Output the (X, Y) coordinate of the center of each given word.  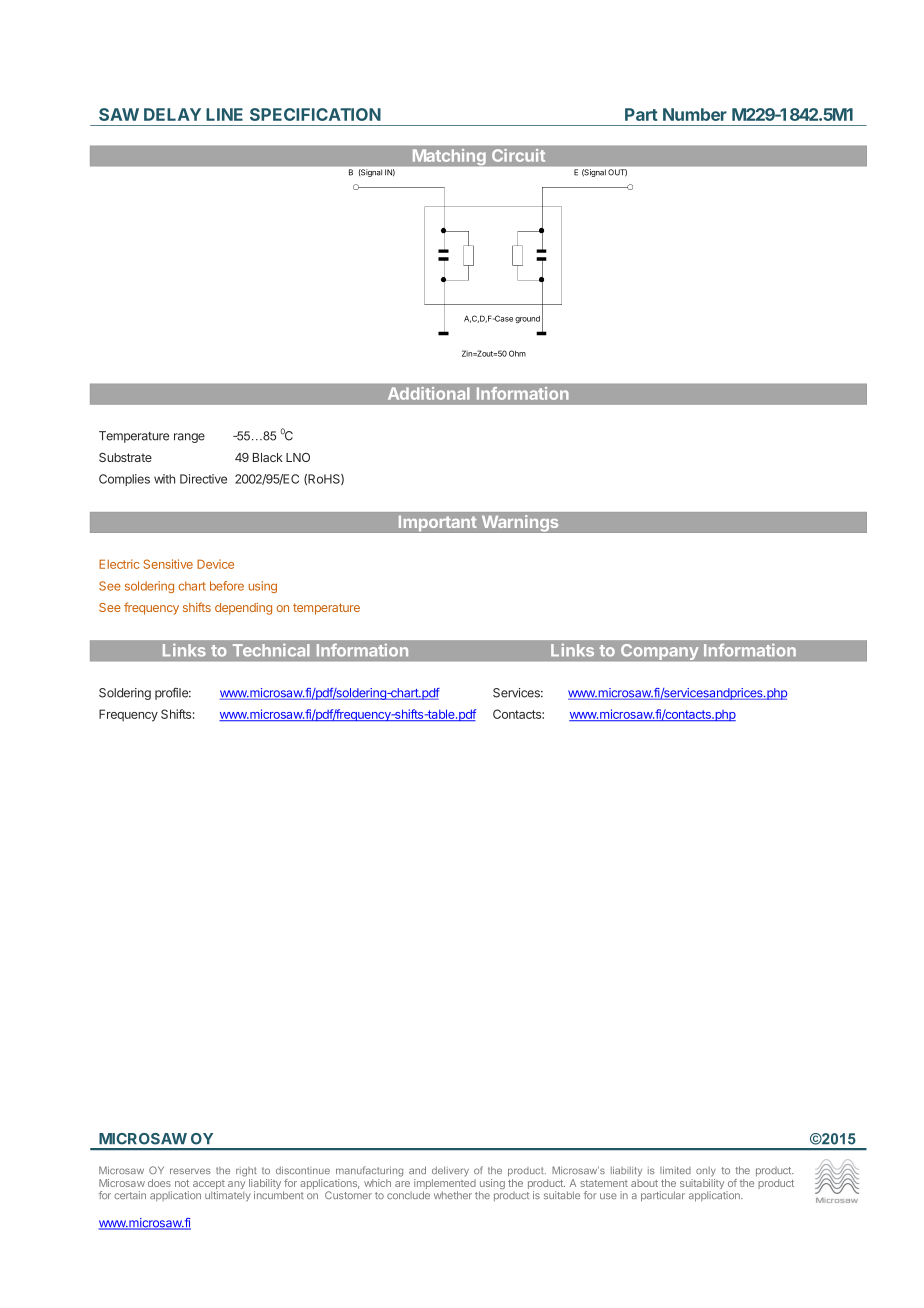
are (402, 1184)
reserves (190, 1171)
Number (695, 114)
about (644, 1183)
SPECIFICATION (315, 114)
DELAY (172, 114)
